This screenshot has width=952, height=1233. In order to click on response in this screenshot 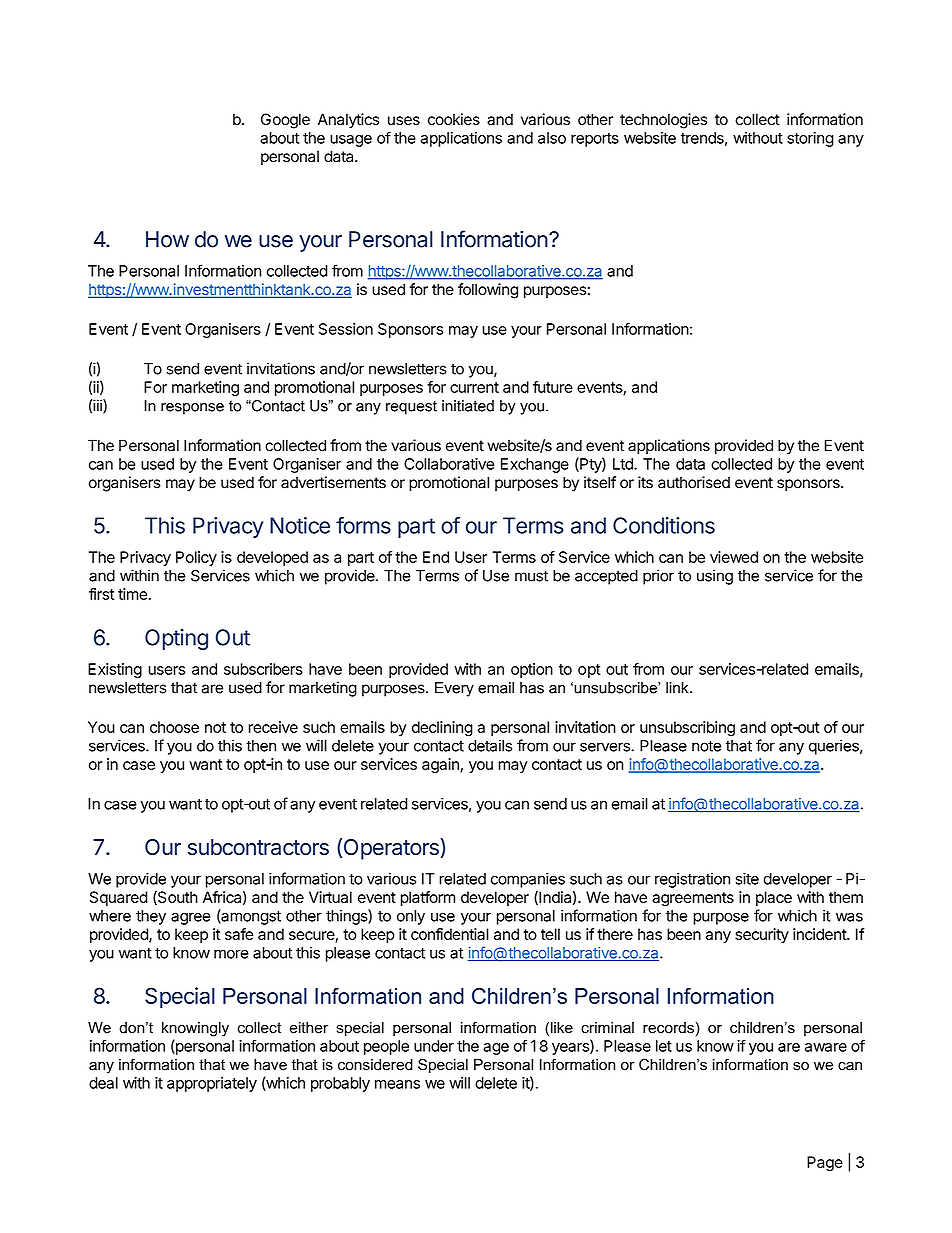, I will do `click(192, 409)`.
